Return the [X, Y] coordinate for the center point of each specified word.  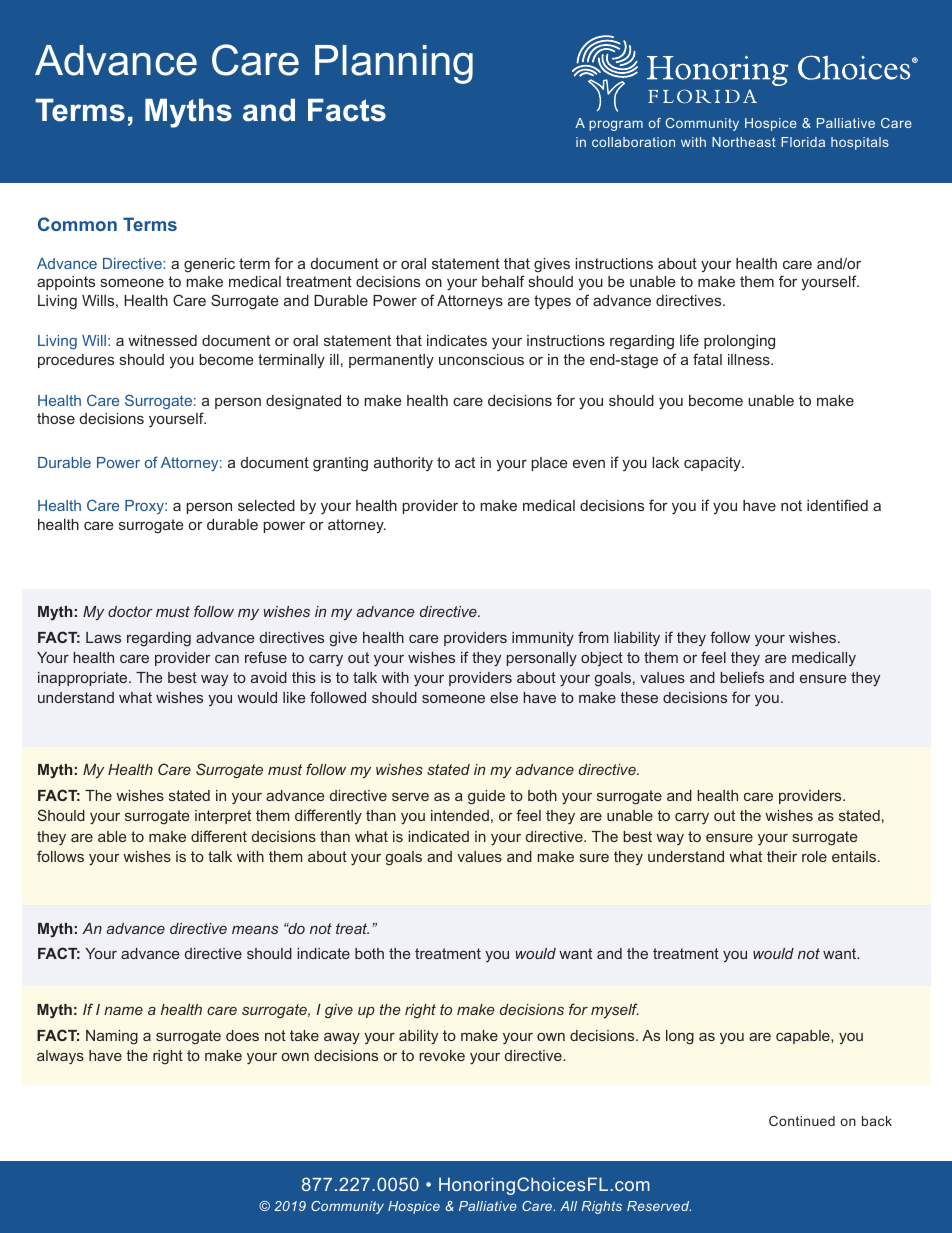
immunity [543, 639]
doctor [130, 611]
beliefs [742, 677]
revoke [442, 1055]
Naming [112, 1037]
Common [77, 224]
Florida [803, 142]
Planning [394, 64]
